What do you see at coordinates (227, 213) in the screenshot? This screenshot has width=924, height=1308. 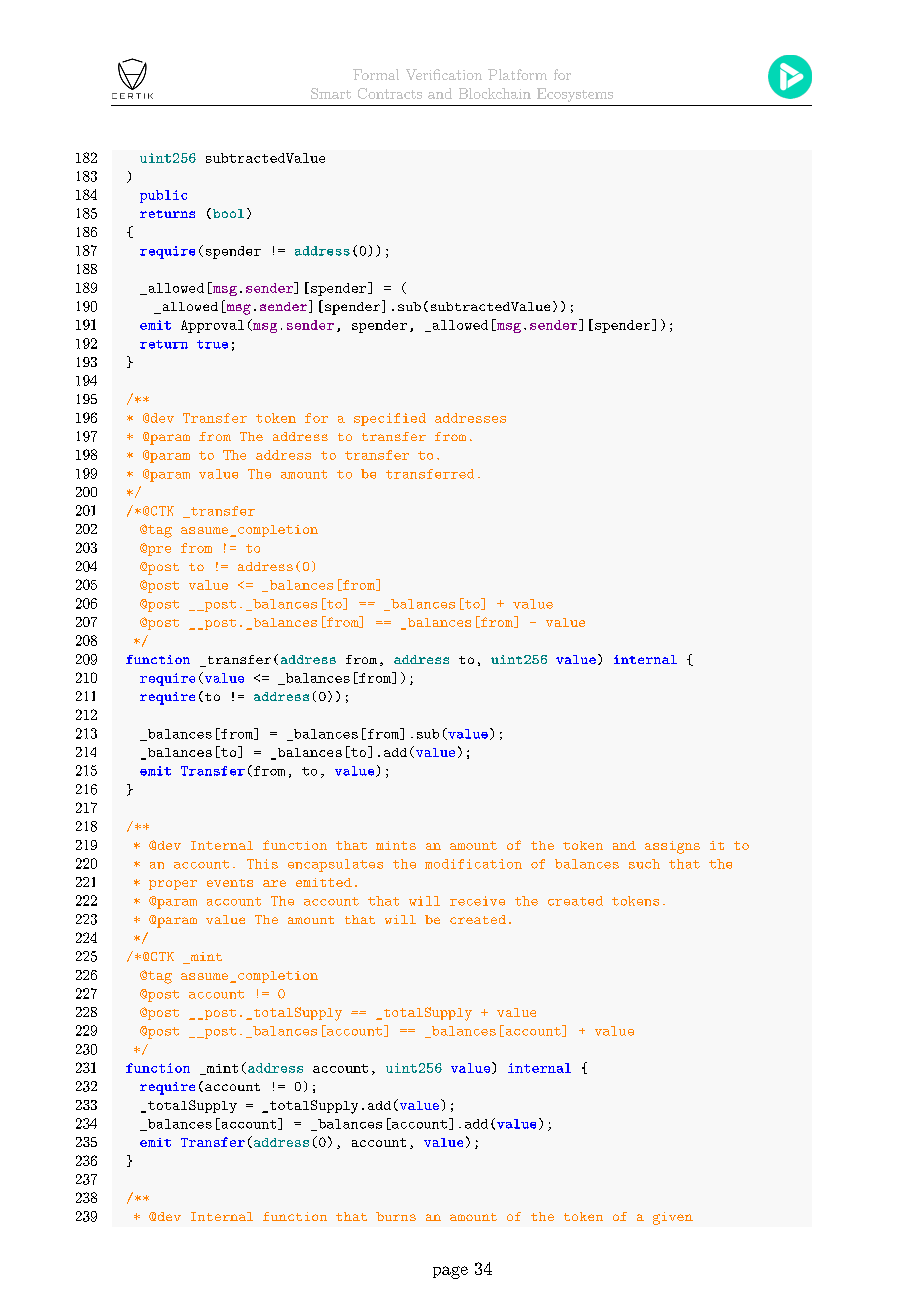 I see `bool` at bounding box center [227, 213].
